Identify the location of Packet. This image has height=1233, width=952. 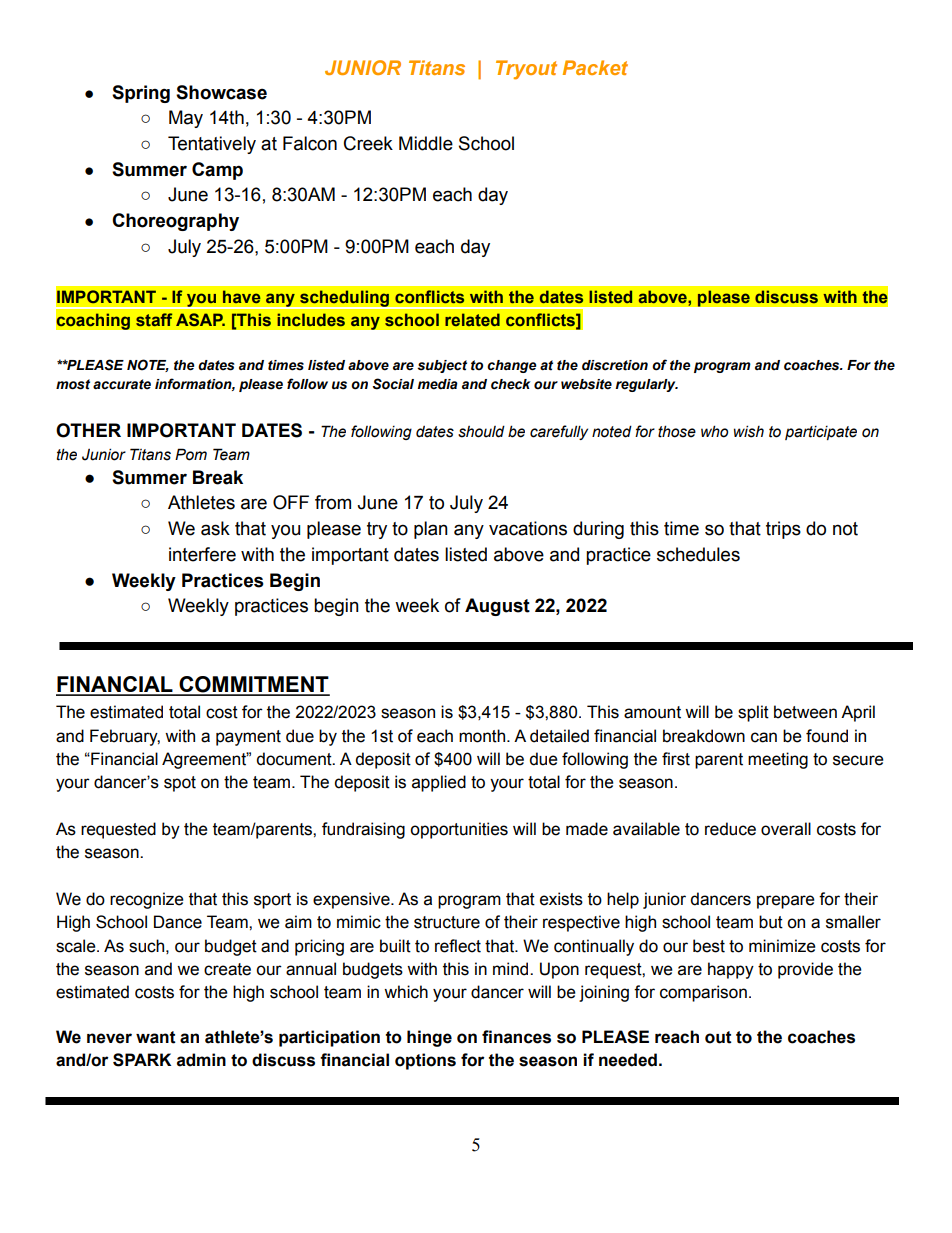
(595, 67).
